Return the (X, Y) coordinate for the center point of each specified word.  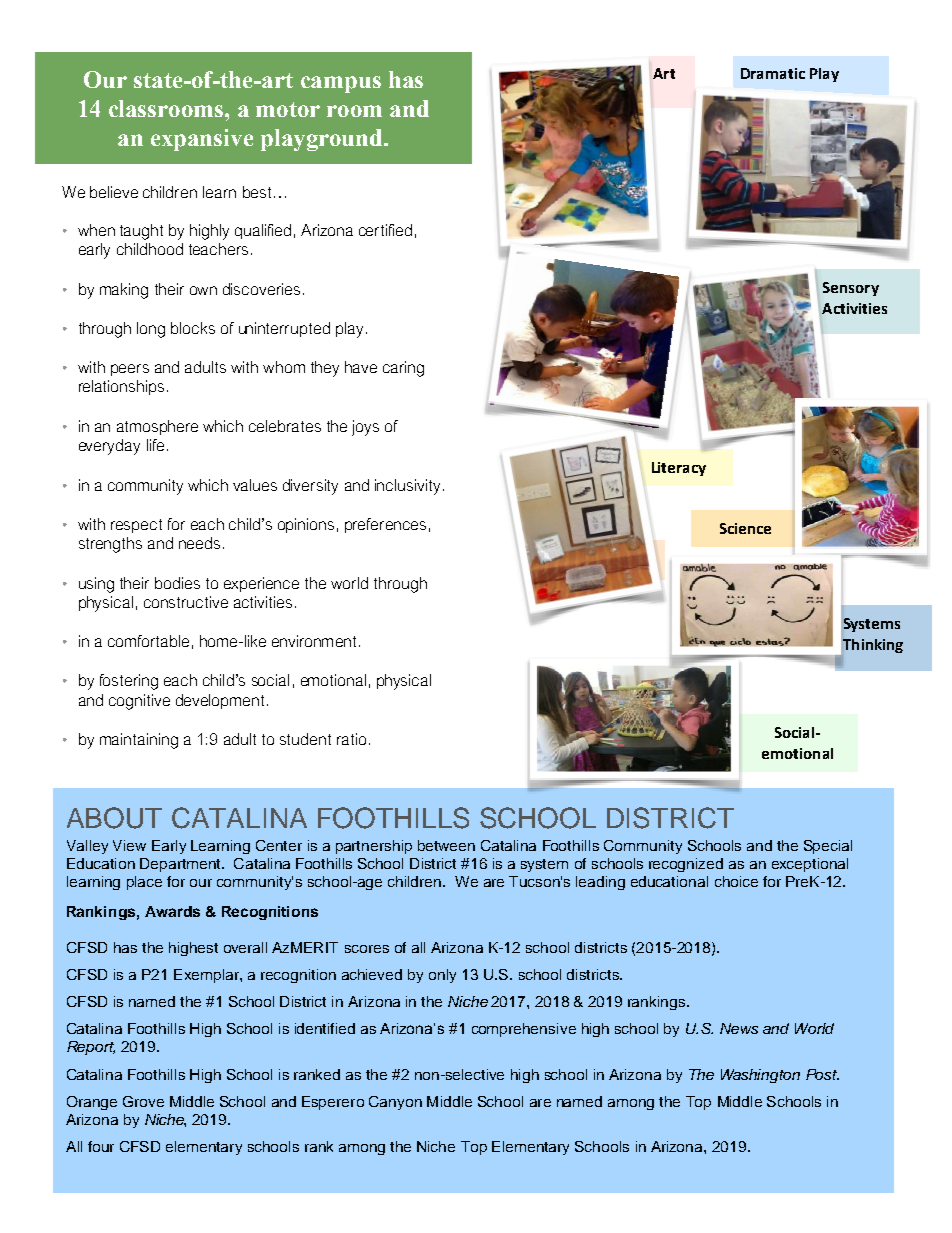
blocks (193, 328)
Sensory (851, 289)
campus (341, 84)
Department (181, 865)
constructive (186, 602)
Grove (143, 1101)
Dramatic (773, 73)
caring (403, 369)
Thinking (871, 646)
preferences (385, 525)
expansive (202, 140)
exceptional (810, 865)
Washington (760, 1076)
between (446, 845)
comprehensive (524, 1030)
